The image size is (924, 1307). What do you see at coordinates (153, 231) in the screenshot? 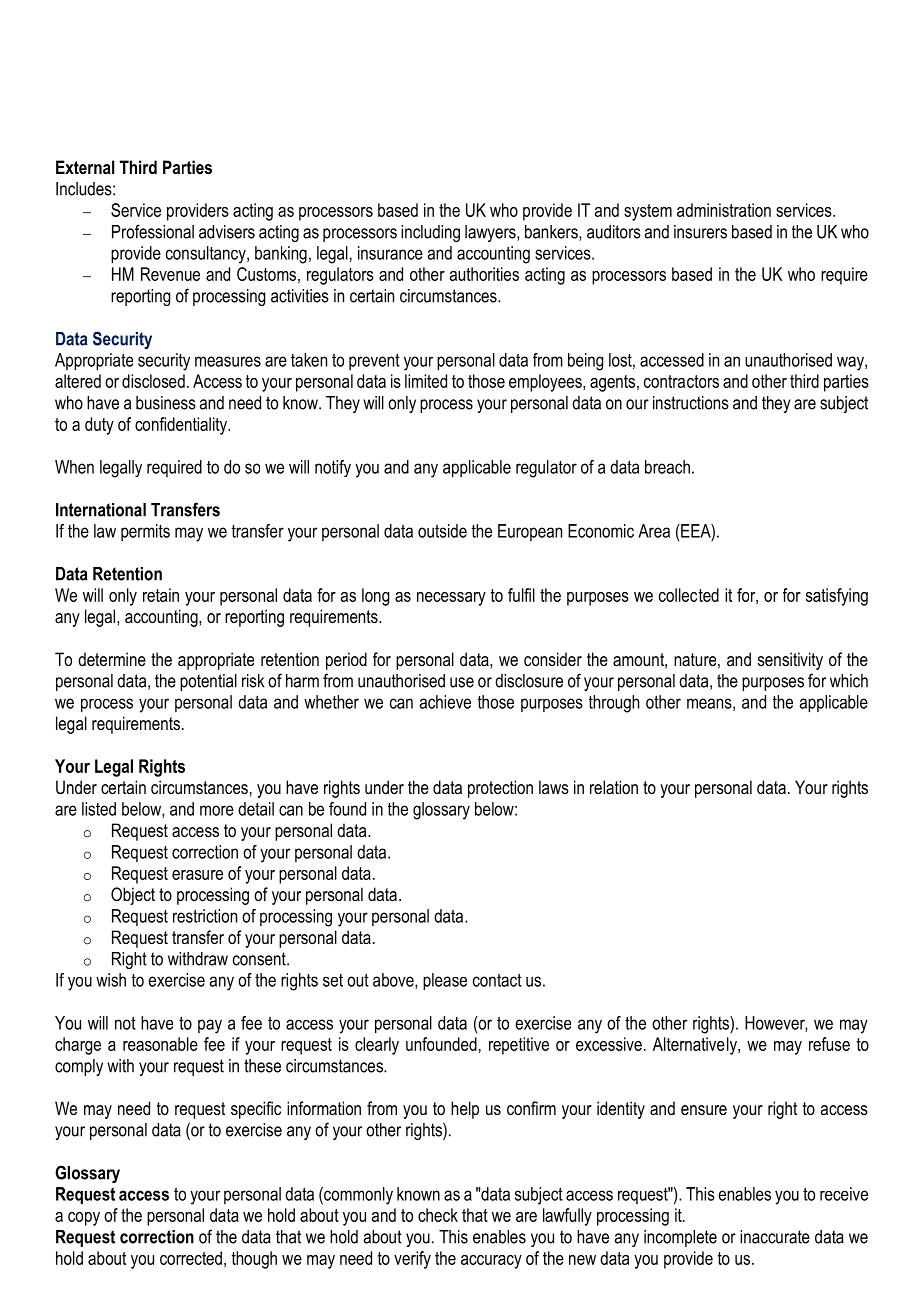
I see `Professional` at bounding box center [153, 231].
